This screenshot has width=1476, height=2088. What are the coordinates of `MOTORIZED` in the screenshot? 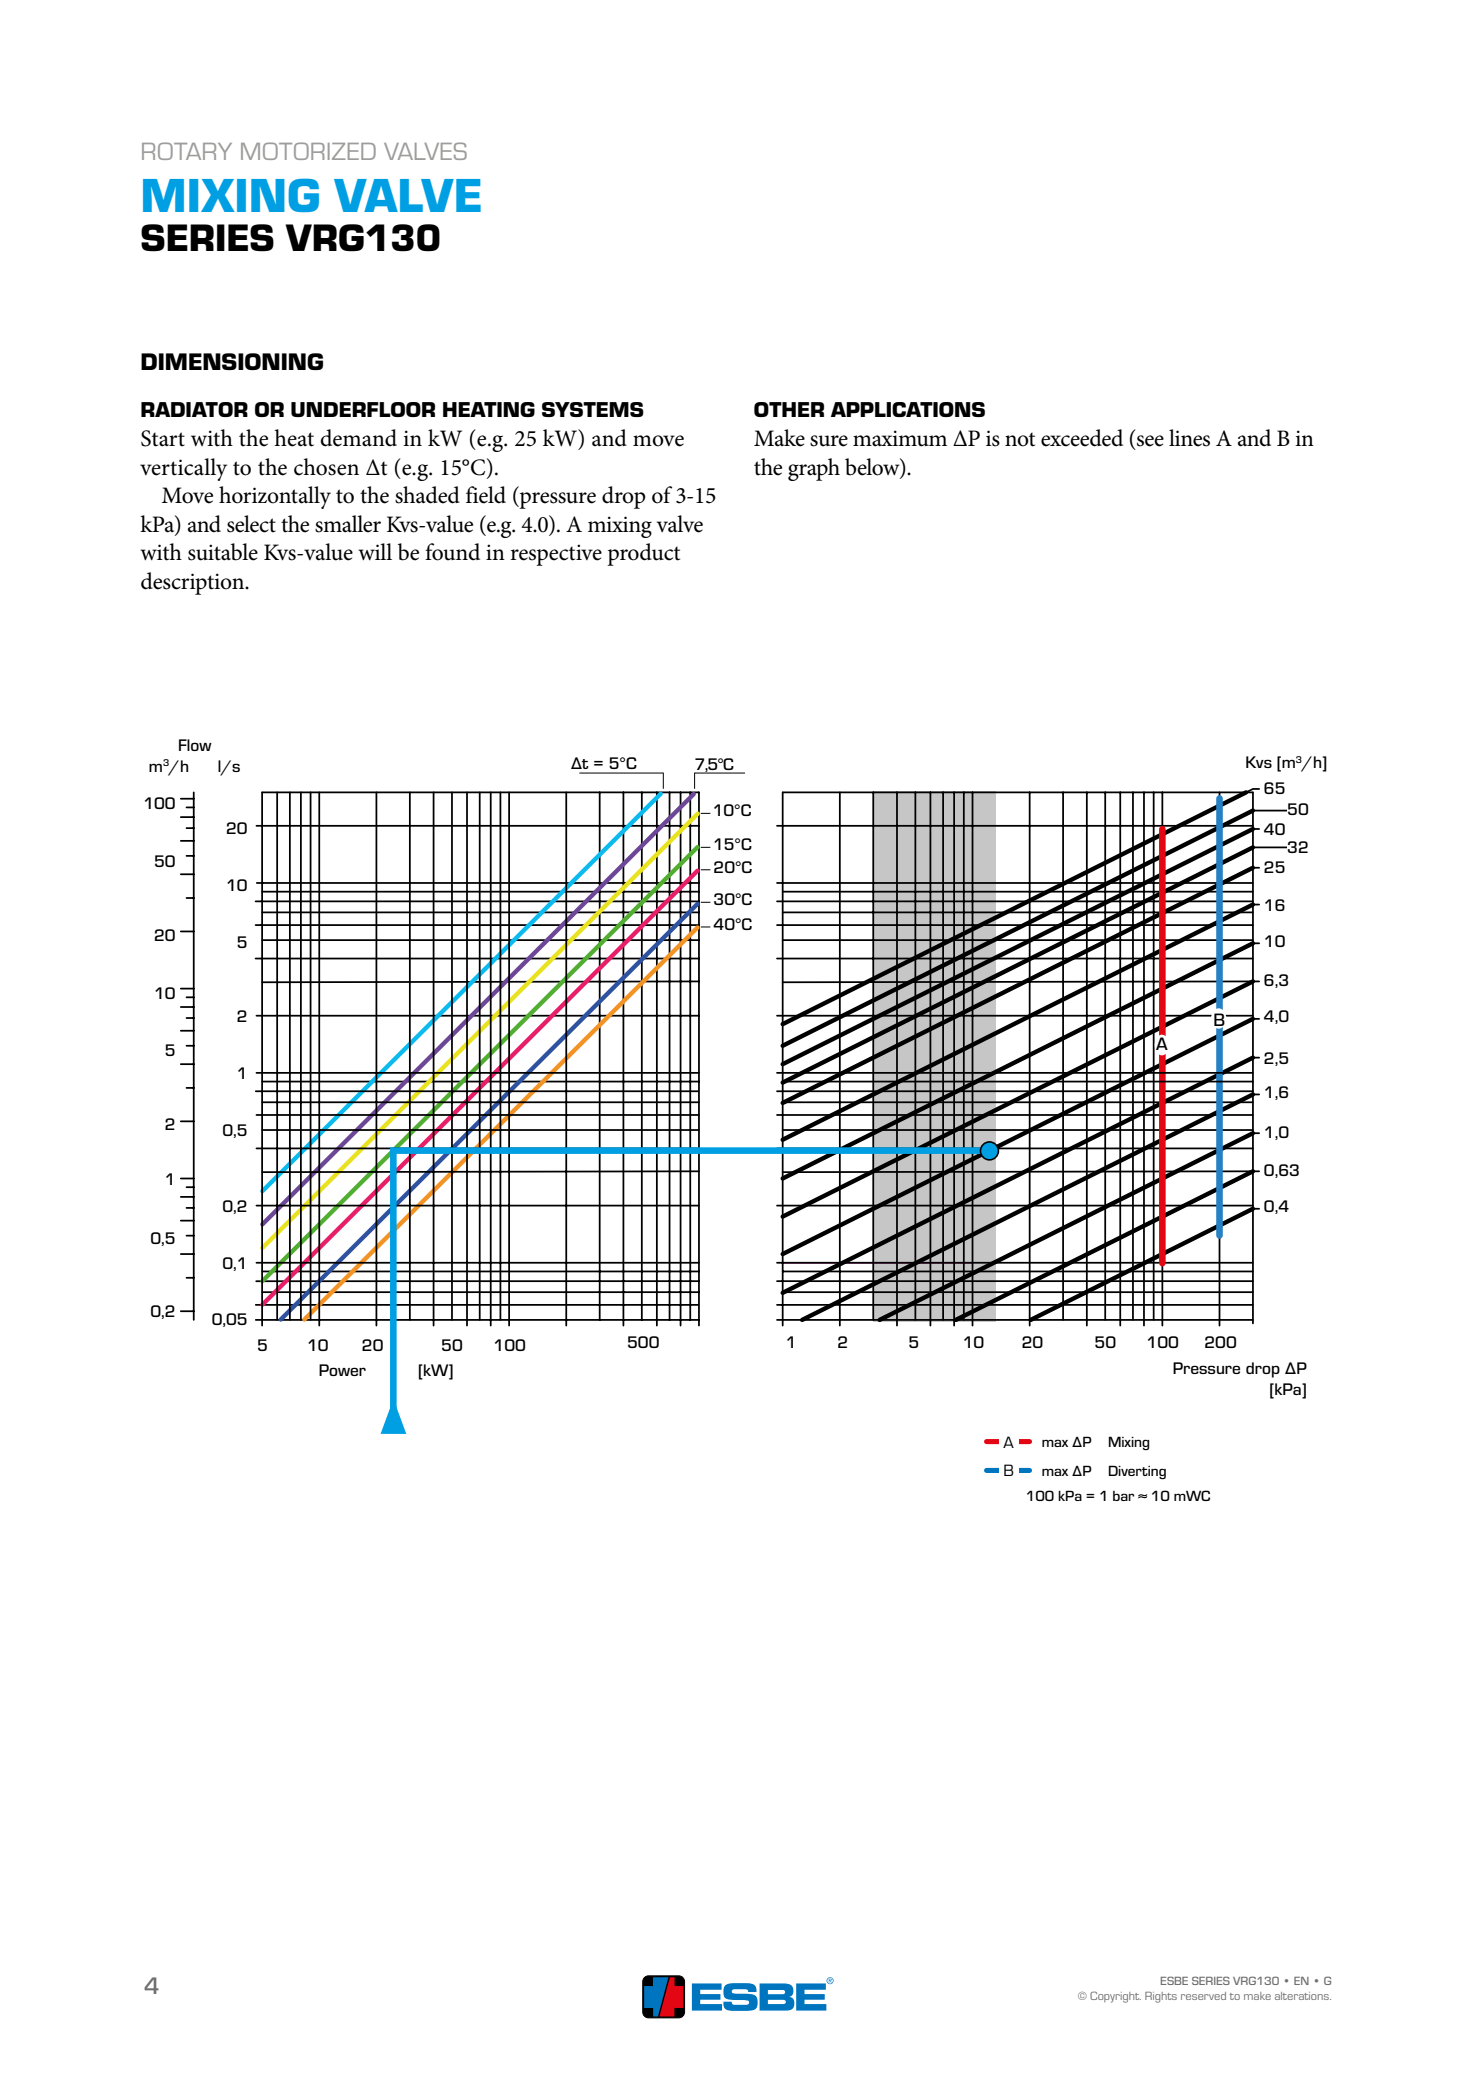 It's located at (308, 151).
